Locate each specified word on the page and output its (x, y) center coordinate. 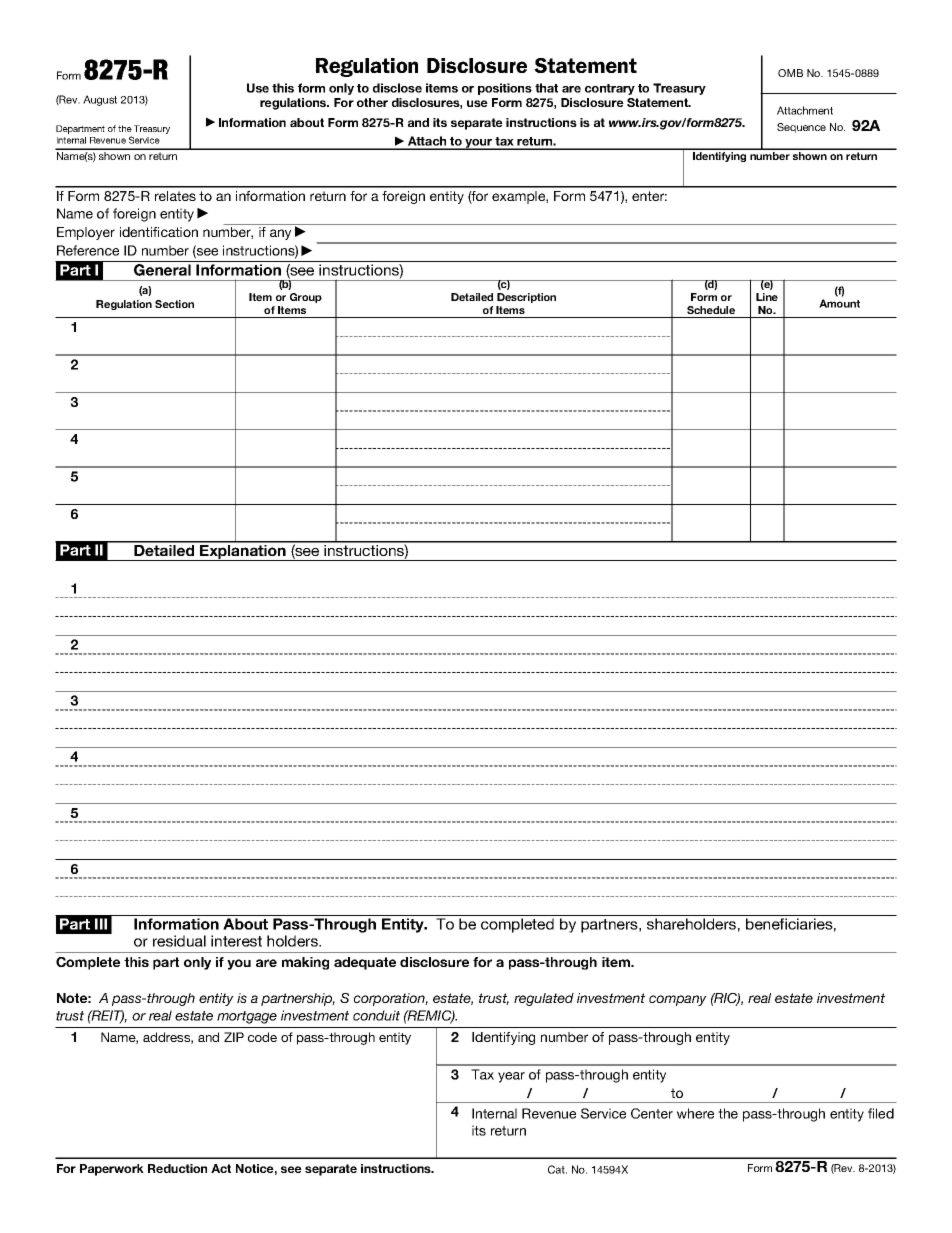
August (100, 100)
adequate (365, 963)
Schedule (711, 310)
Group (306, 298)
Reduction (177, 1168)
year (511, 1077)
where (695, 1113)
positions (505, 89)
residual (179, 941)
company (678, 1000)
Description (526, 298)
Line (767, 297)
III (101, 924)
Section (174, 304)
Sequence (801, 128)
